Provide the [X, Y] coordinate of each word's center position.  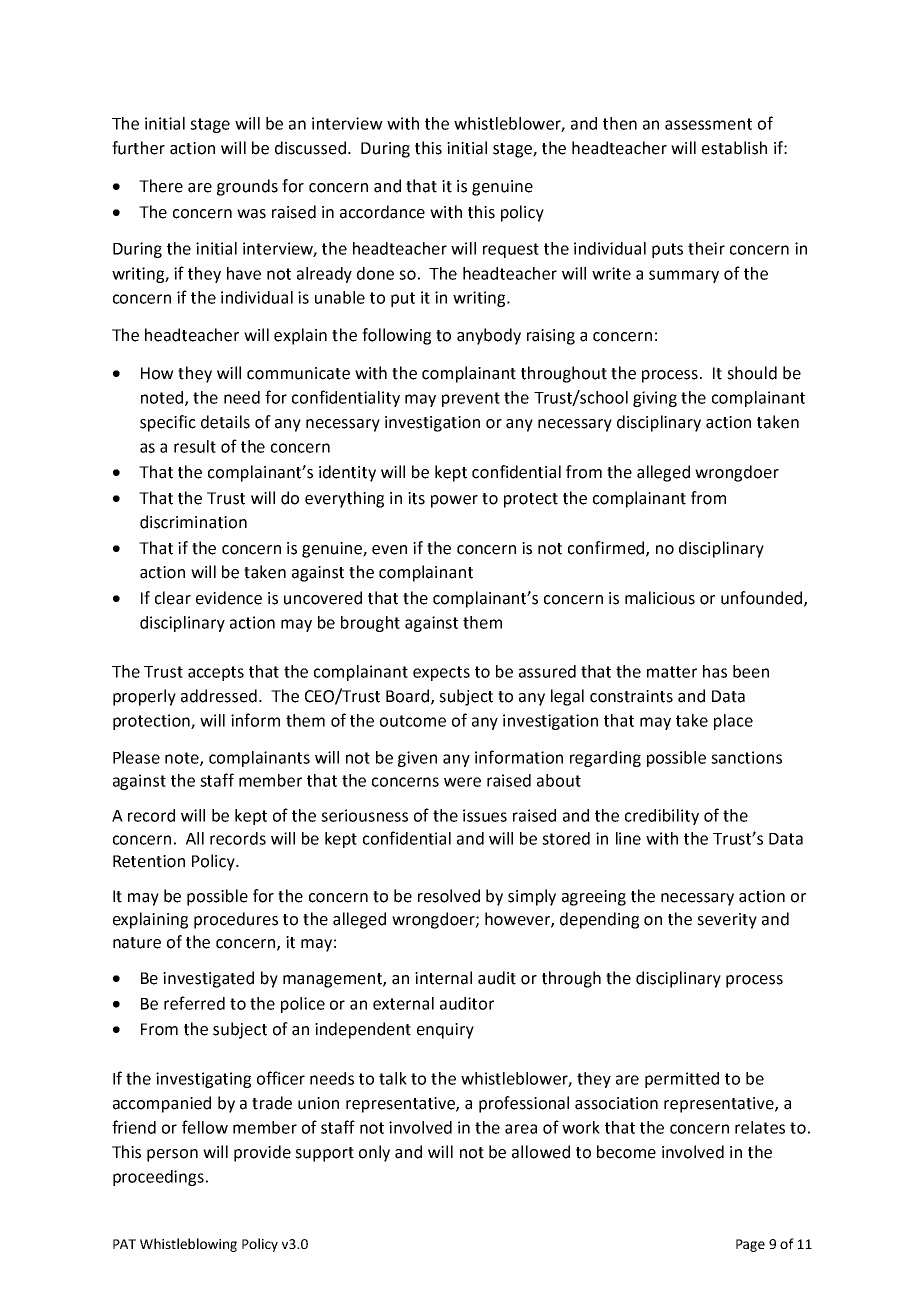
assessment [708, 124]
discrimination [193, 522]
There [161, 186]
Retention [149, 861]
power [454, 501]
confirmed [607, 548]
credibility [662, 817]
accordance [382, 212]
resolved [449, 896]
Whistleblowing [188, 1245]
